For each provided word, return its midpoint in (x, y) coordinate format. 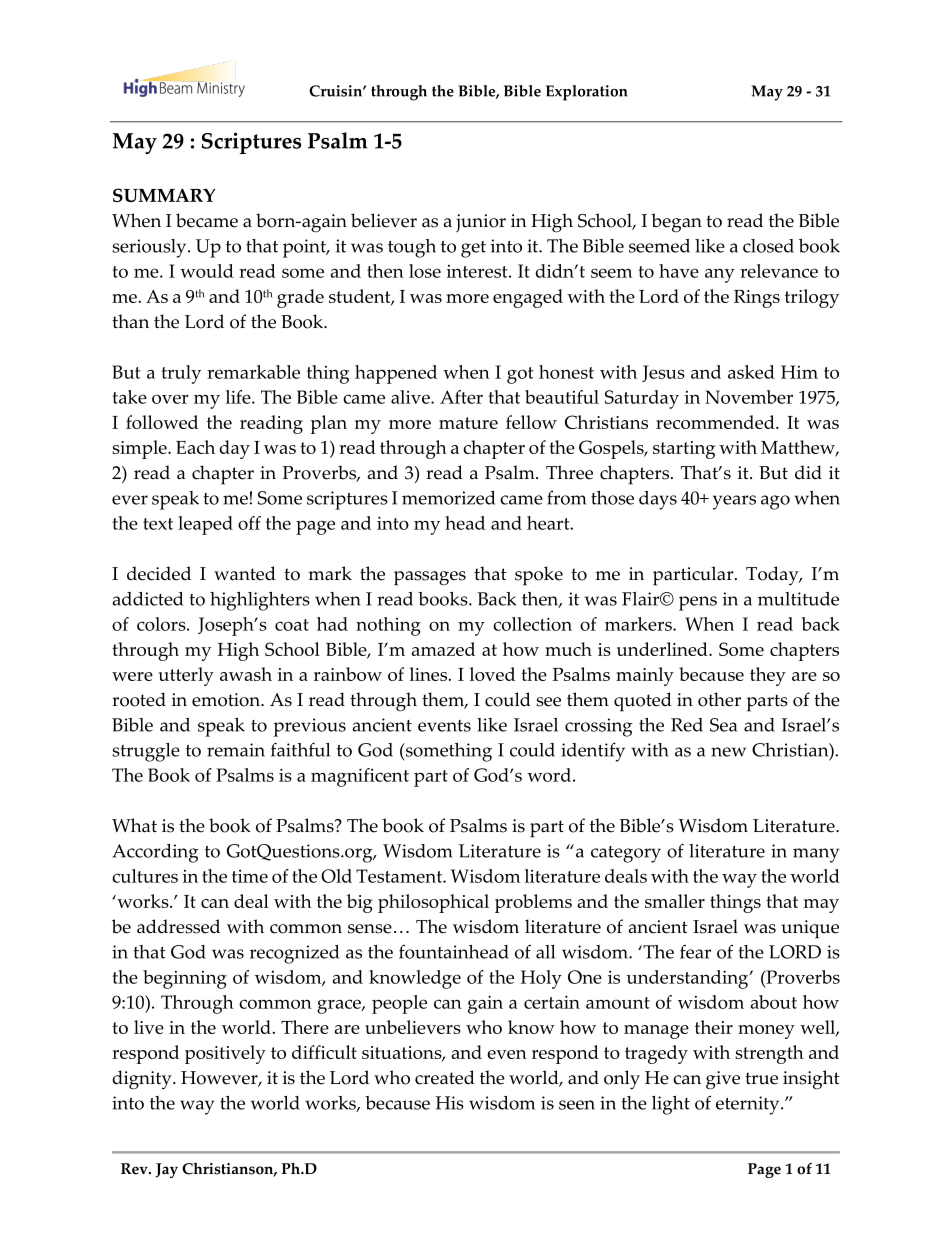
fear (695, 952)
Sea (723, 725)
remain (236, 750)
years (734, 502)
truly (181, 374)
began (676, 223)
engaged (528, 298)
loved (492, 674)
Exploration (587, 93)
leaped (205, 525)
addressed (178, 926)
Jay (166, 1170)
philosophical (433, 903)
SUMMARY (164, 195)
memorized (448, 498)
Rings (757, 299)
